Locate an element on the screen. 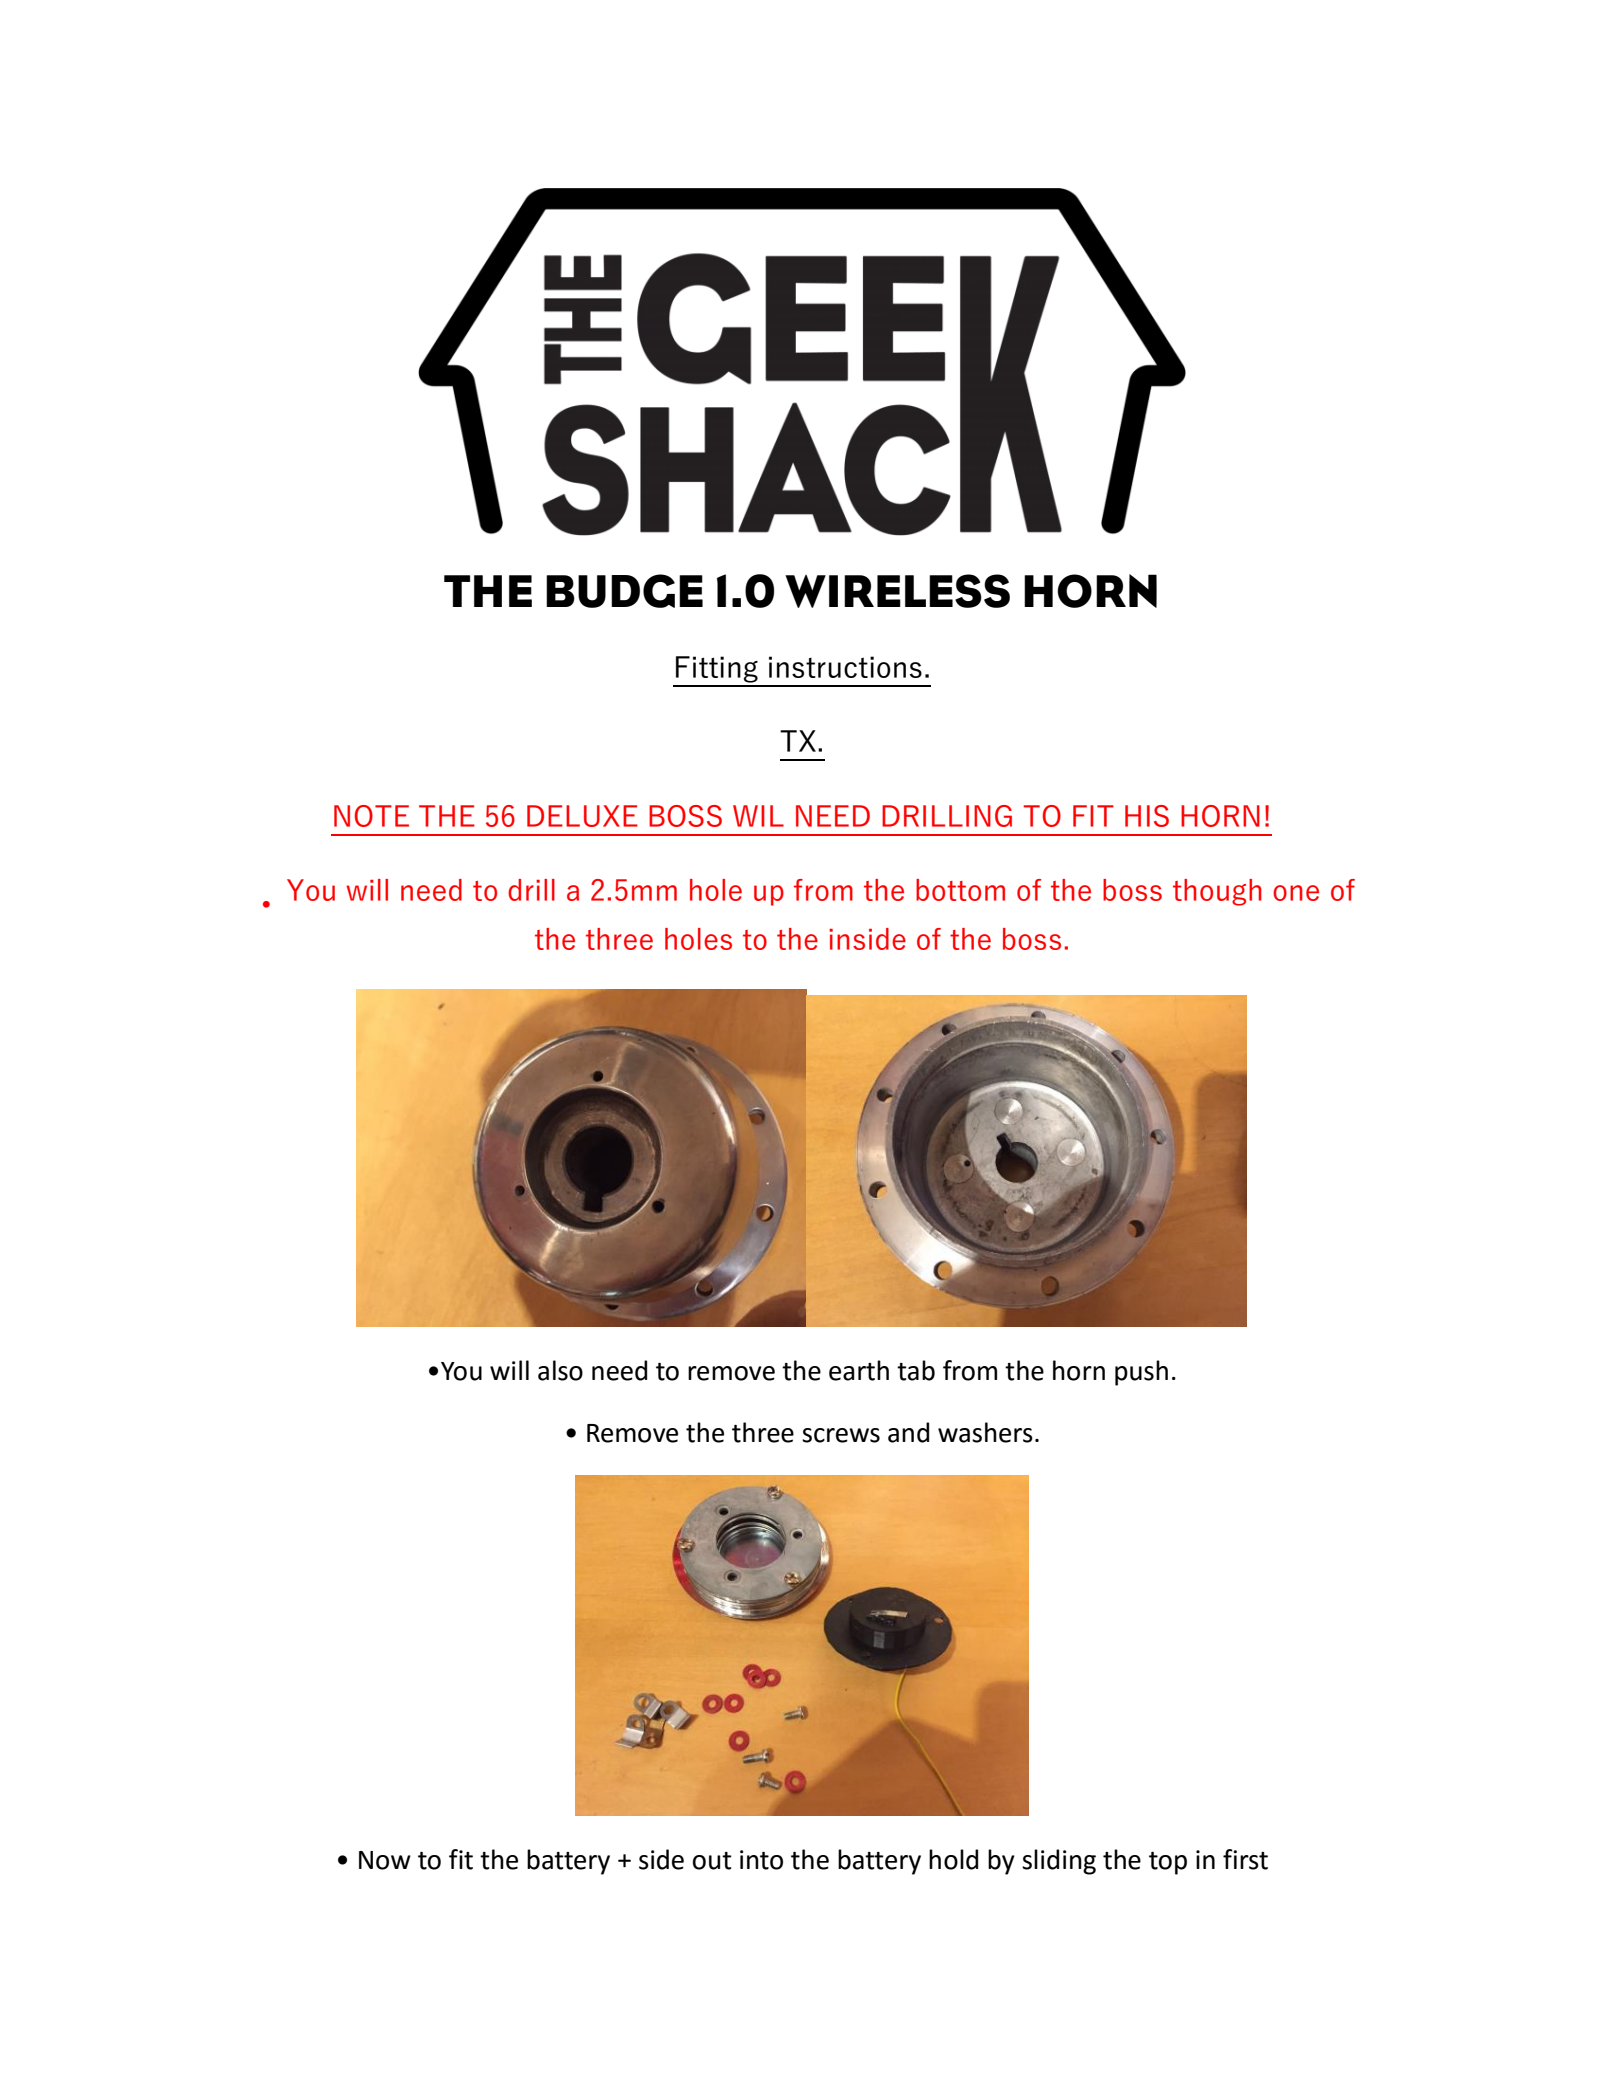 The height and width of the screenshot is (2075, 1604). Now is located at coordinates (385, 1860).
